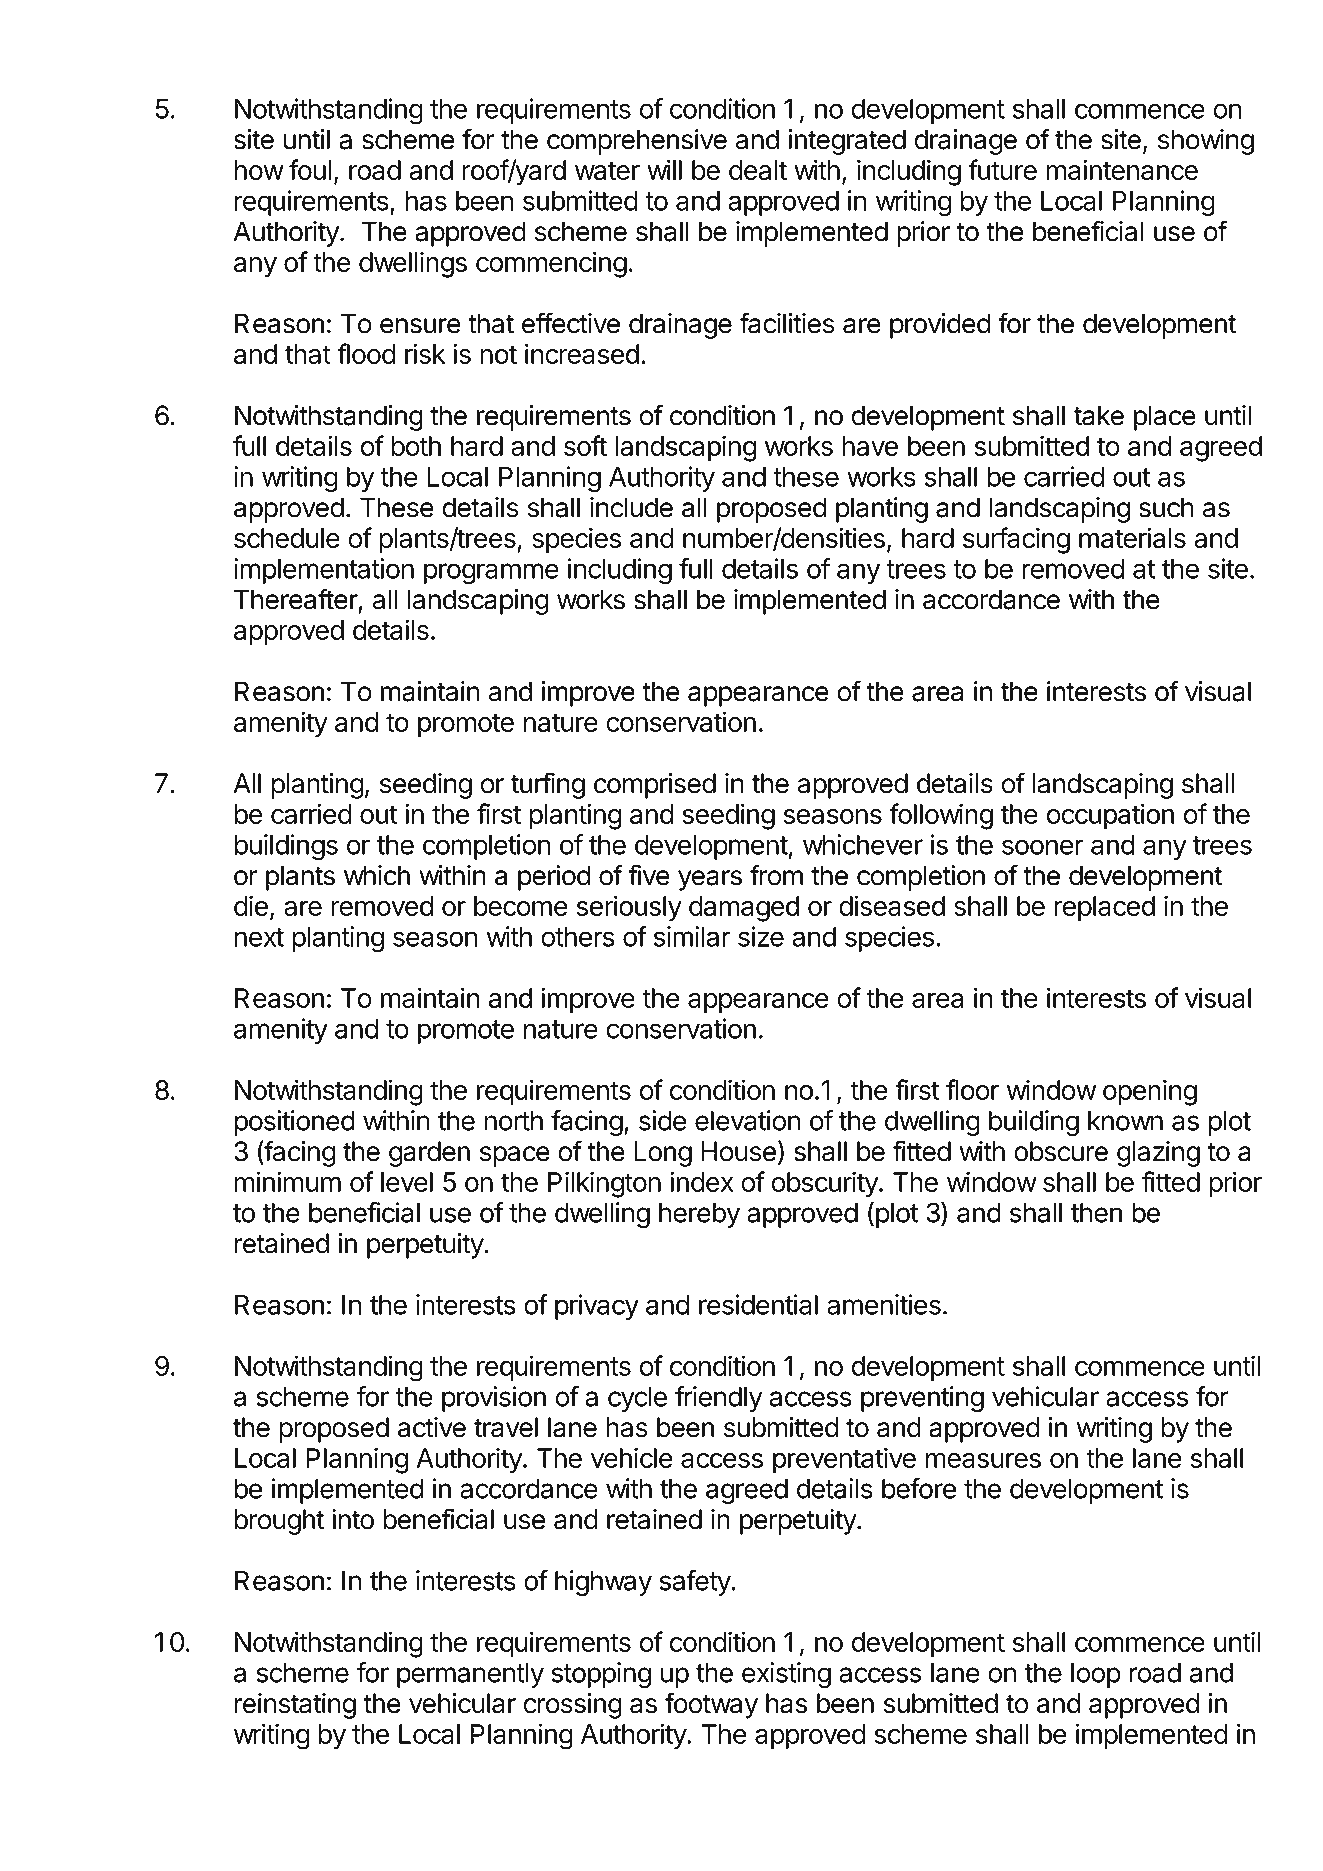  Describe the element at coordinates (259, 937) in the screenshot. I see `next` at that location.
